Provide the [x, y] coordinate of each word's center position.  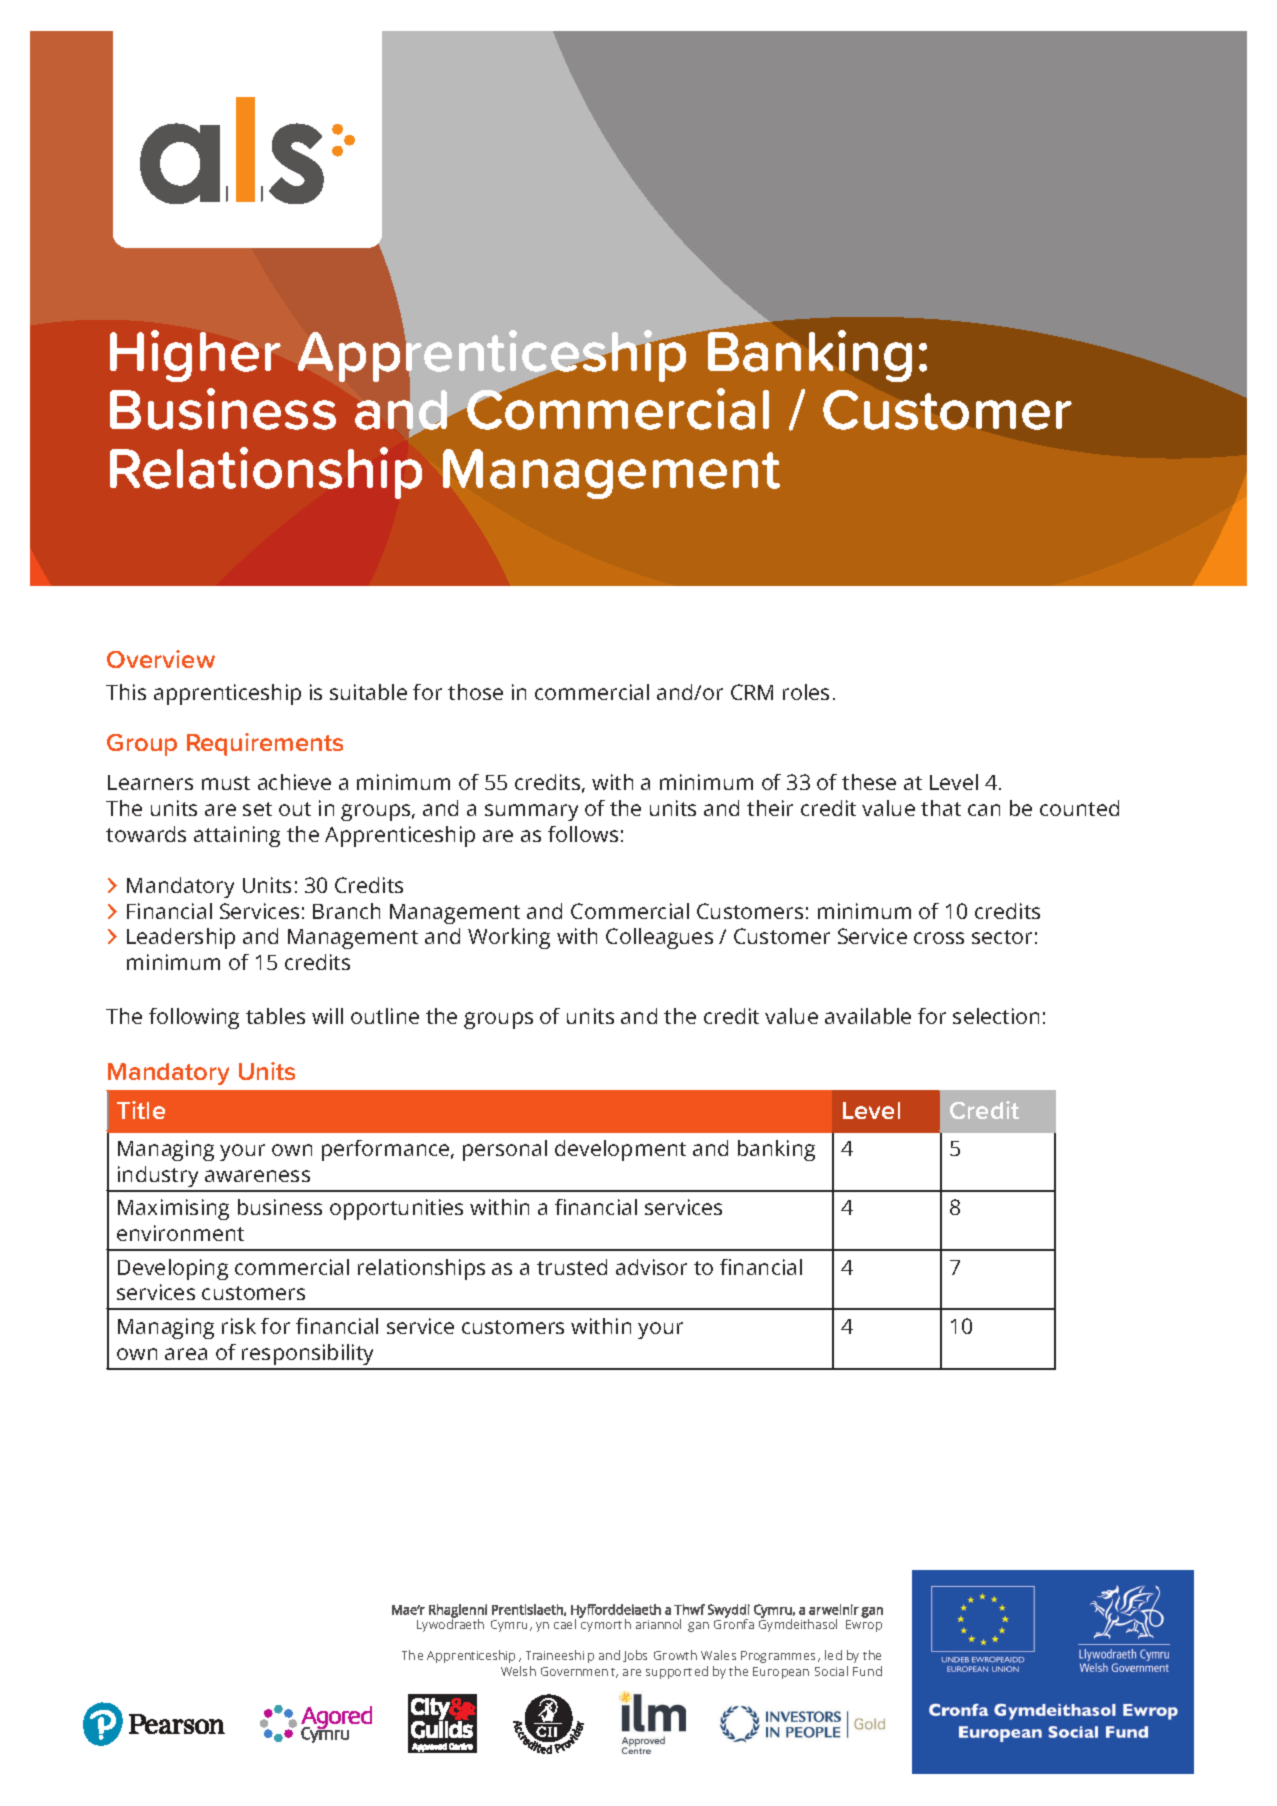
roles [806, 692]
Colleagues [659, 938]
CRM [752, 692]
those [475, 692]
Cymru [511, 1626]
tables [275, 1016]
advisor [651, 1267]
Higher [195, 356]
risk [239, 1326]
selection [996, 1016]
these [869, 782]
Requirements [265, 744]
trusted [572, 1267]
